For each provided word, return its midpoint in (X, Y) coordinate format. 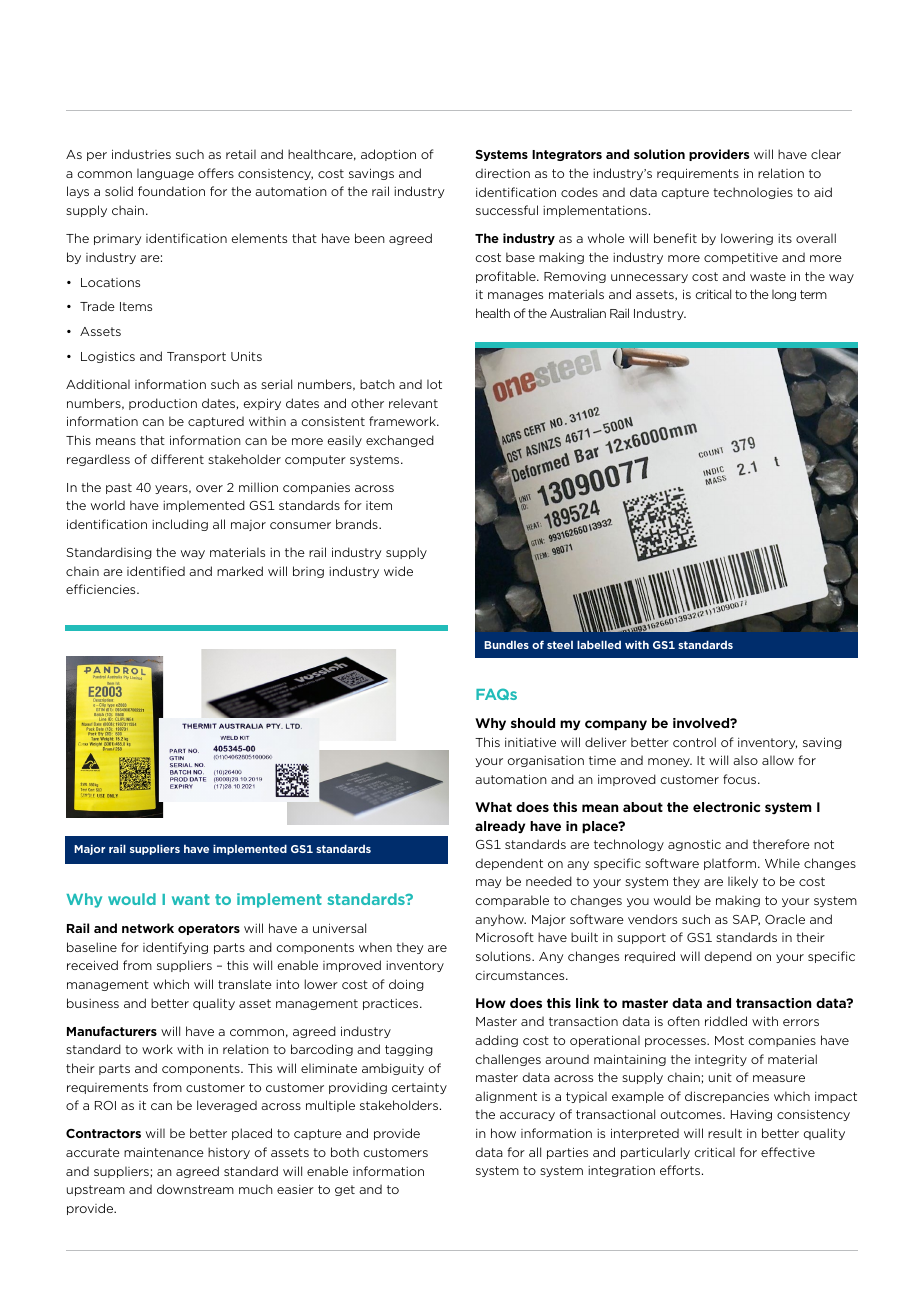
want (191, 899)
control (694, 742)
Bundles (506, 644)
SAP (746, 920)
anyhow (500, 920)
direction (503, 173)
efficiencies (102, 589)
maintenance (164, 1152)
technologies (753, 193)
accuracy (527, 1116)
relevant (413, 403)
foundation (171, 191)
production (163, 404)
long (784, 295)
